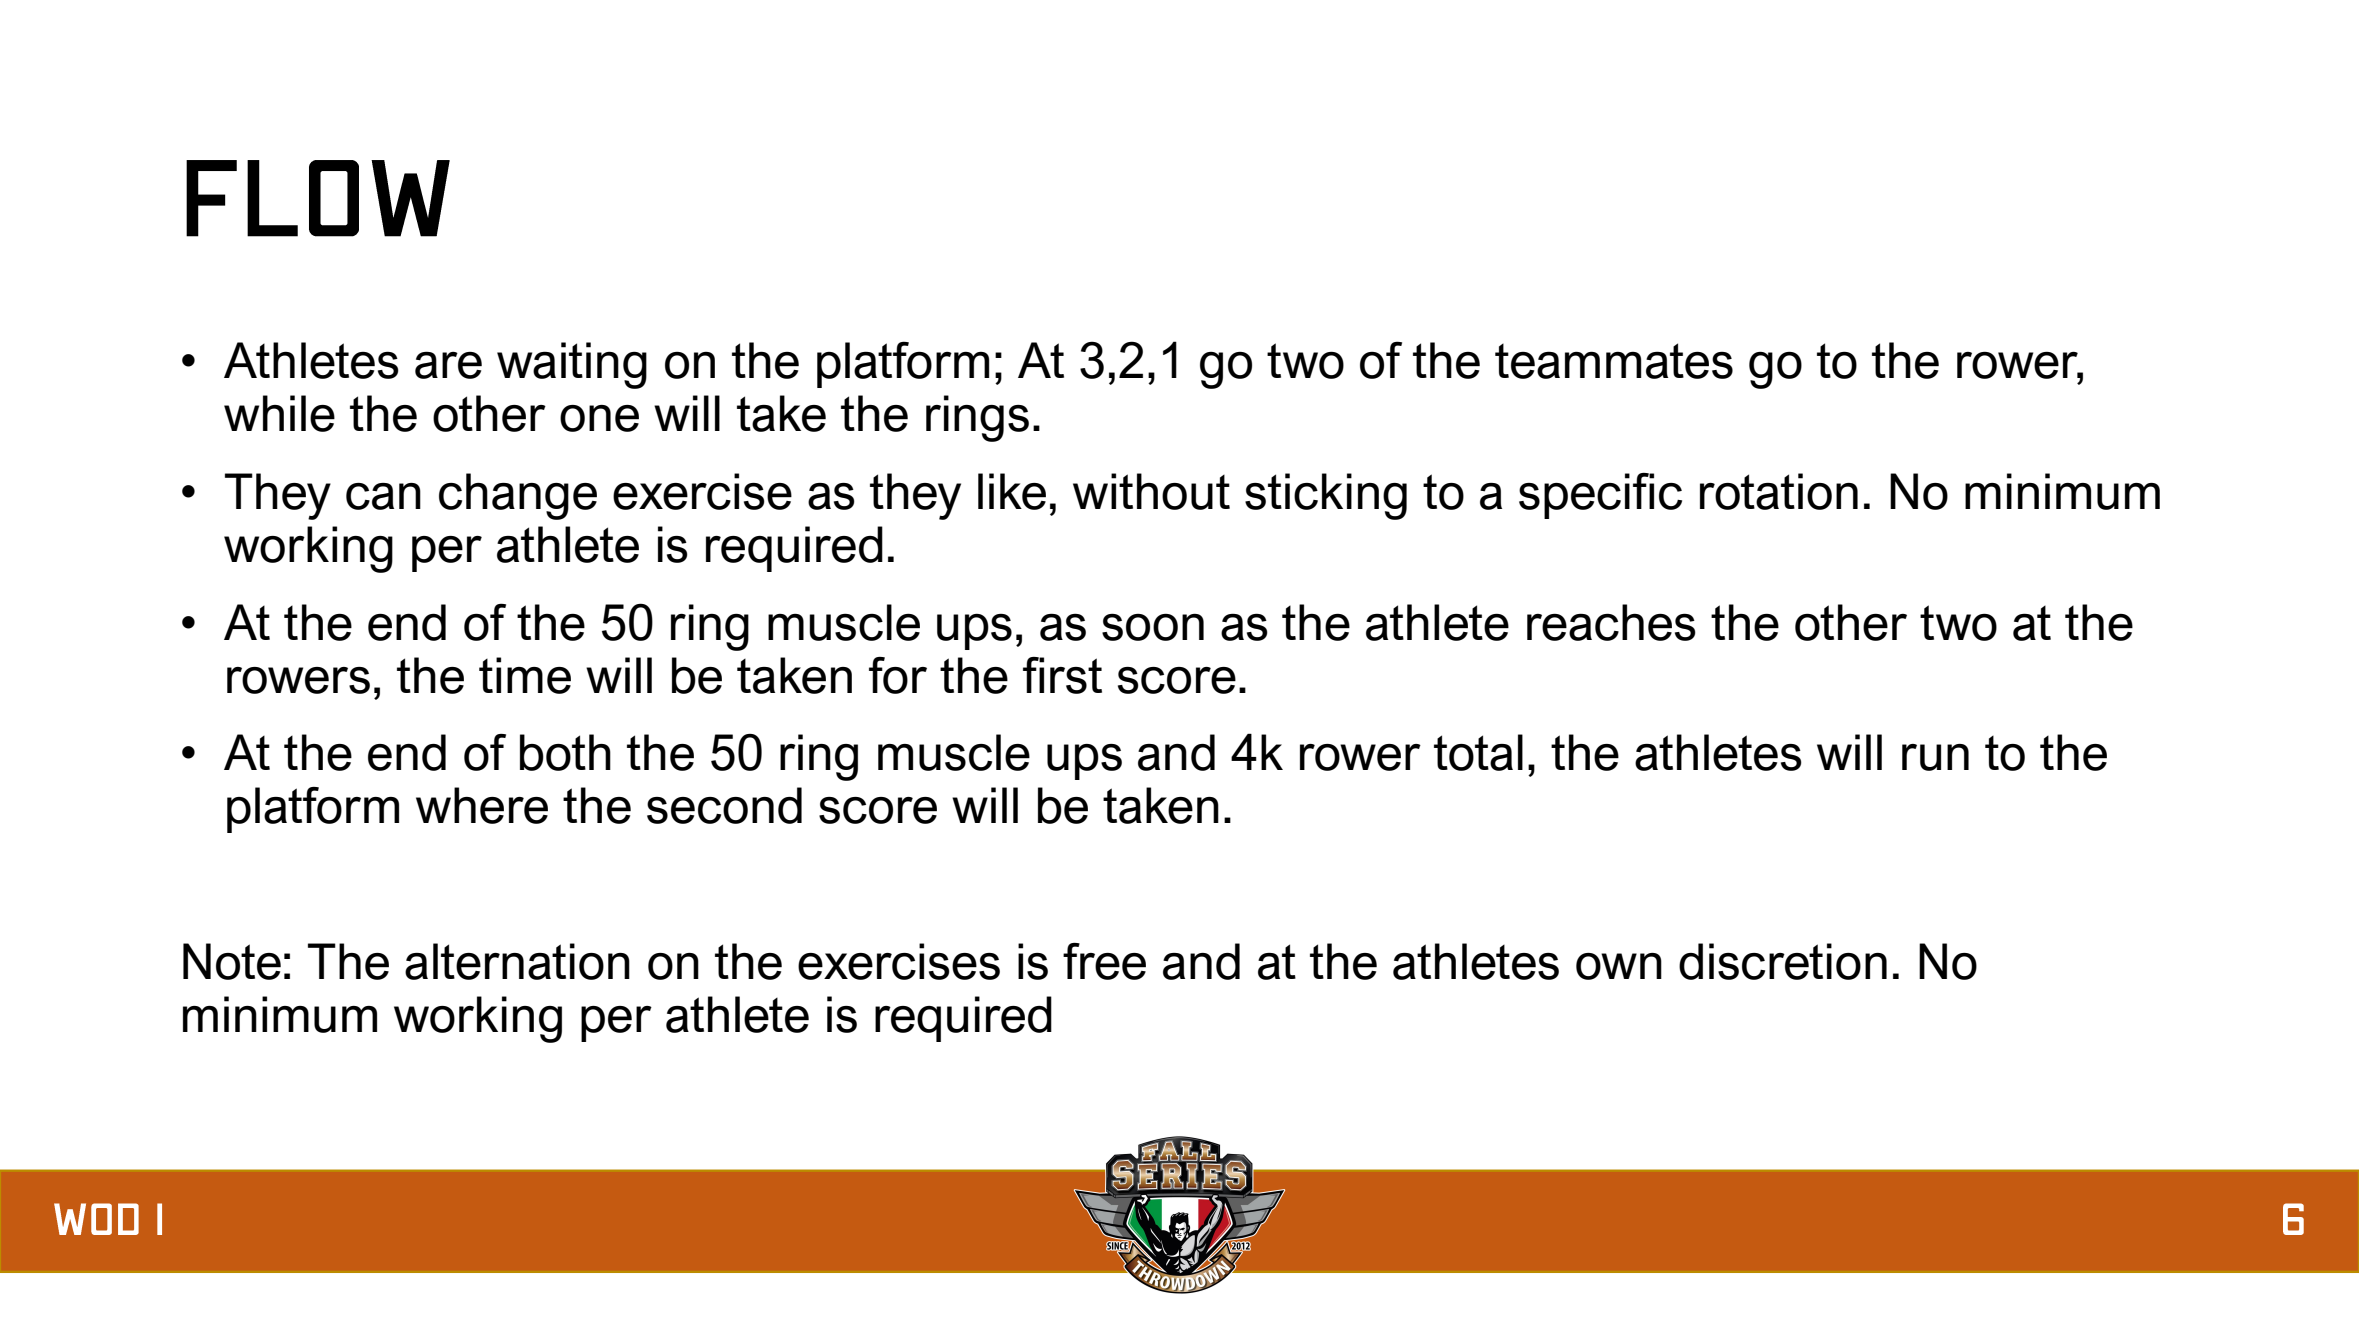  I want to click on run, so click(1935, 757).
